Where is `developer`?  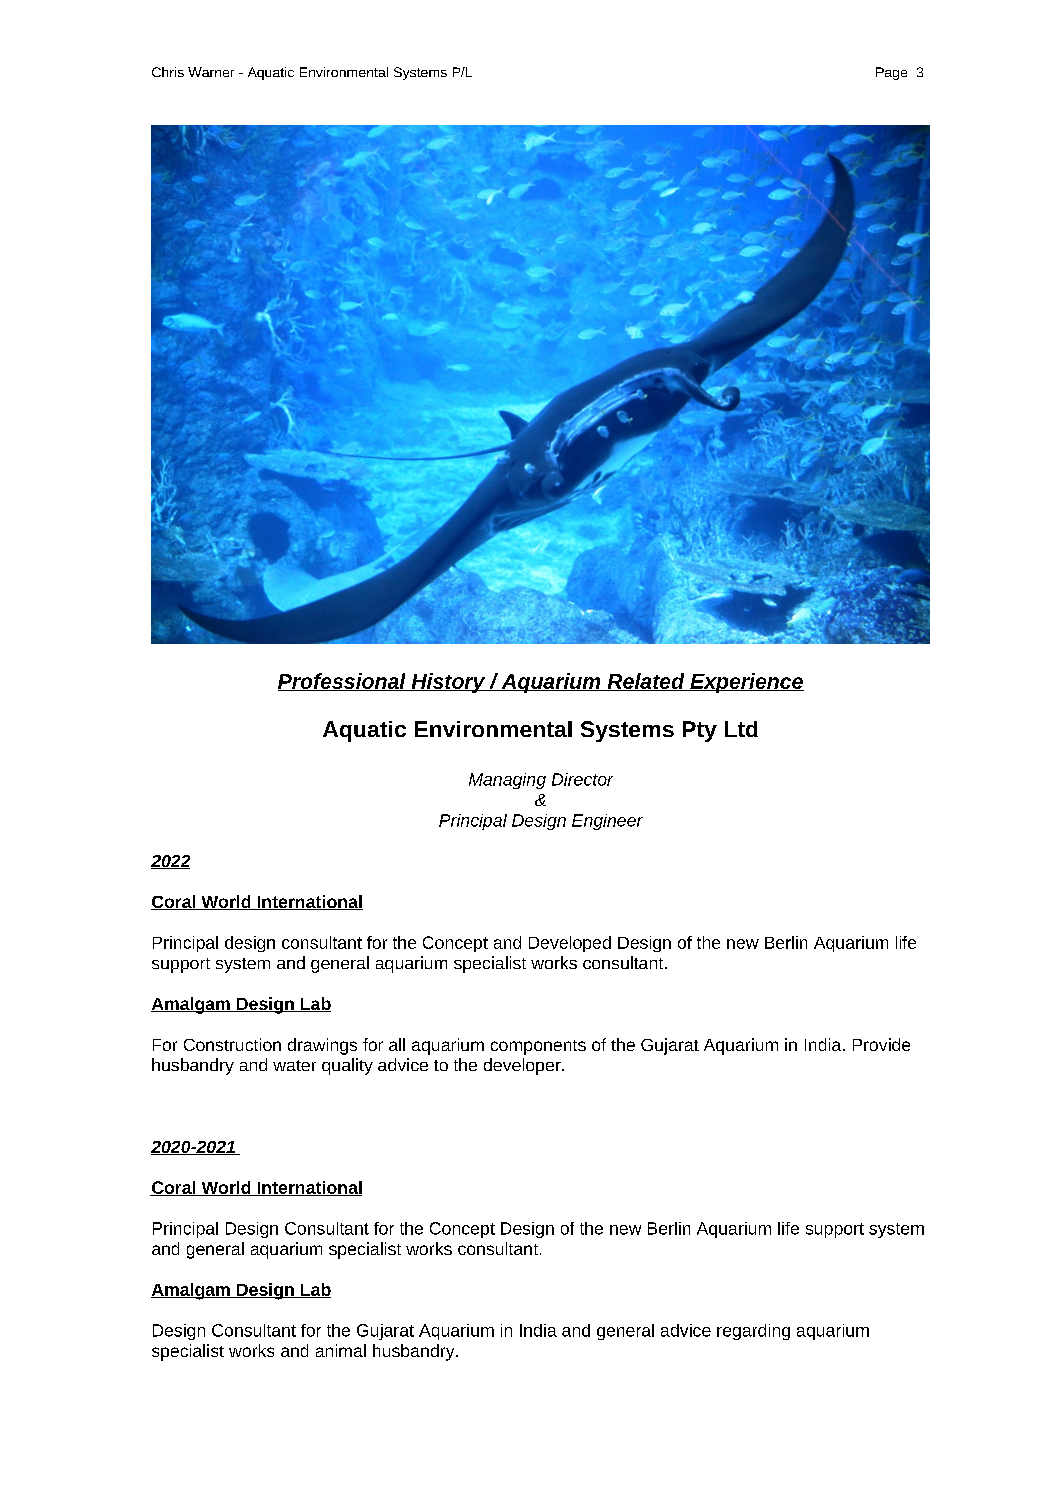 developer is located at coordinates (523, 1066).
